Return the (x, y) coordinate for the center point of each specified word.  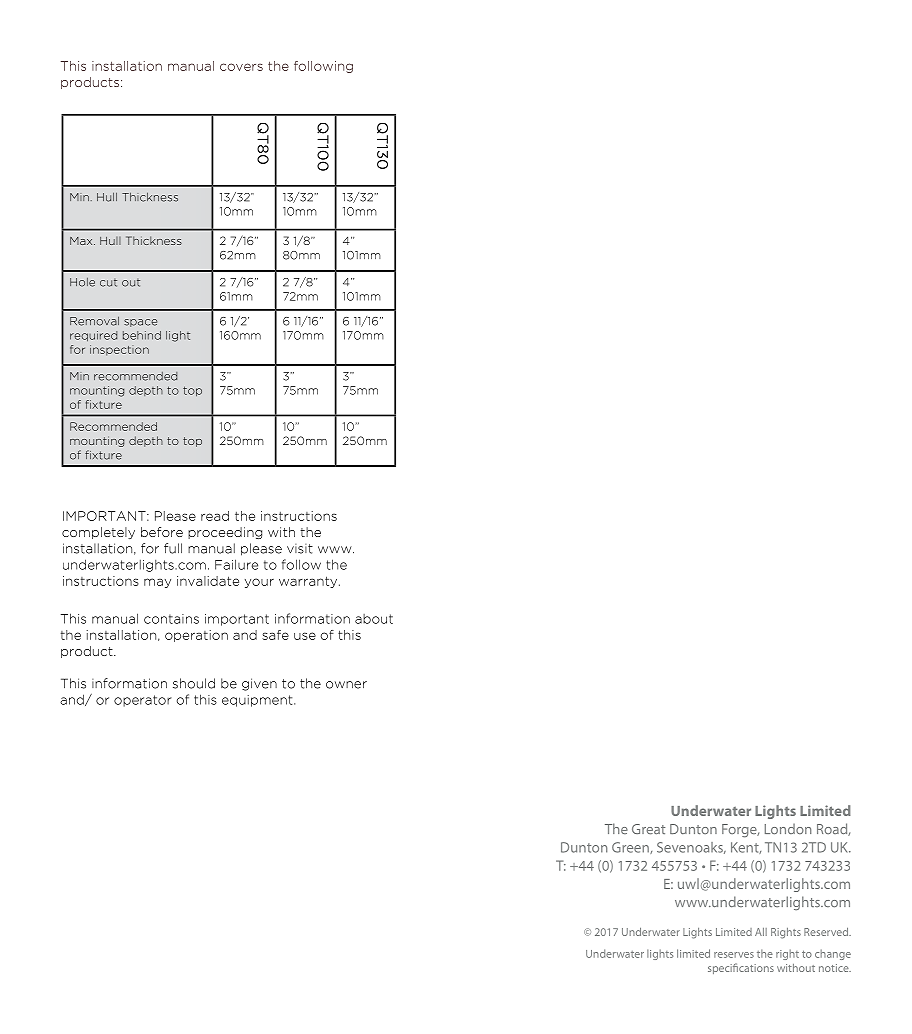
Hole (82, 282)
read (215, 516)
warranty (309, 582)
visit (300, 549)
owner (346, 685)
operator (143, 701)
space (140, 323)
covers (241, 67)
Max (82, 241)
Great (648, 829)
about (374, 619)
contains (171, 619)
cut (108, 282)
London (788, 828)
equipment (258, 701)
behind (142, 335)
